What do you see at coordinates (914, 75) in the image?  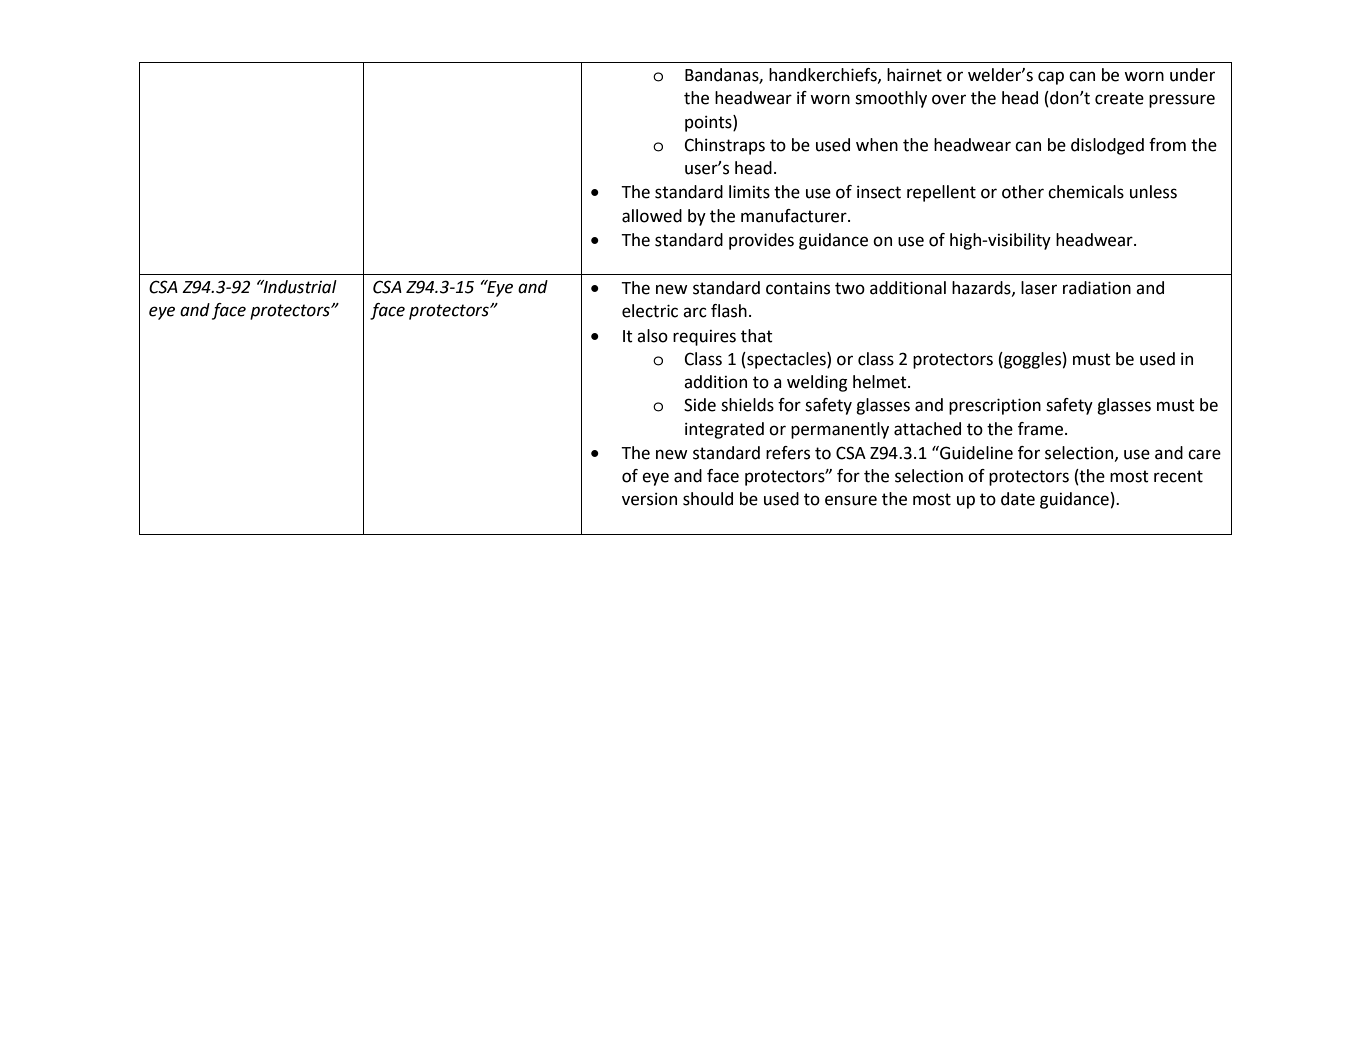 I see `hairnet` at bounding box center [914, 75].
